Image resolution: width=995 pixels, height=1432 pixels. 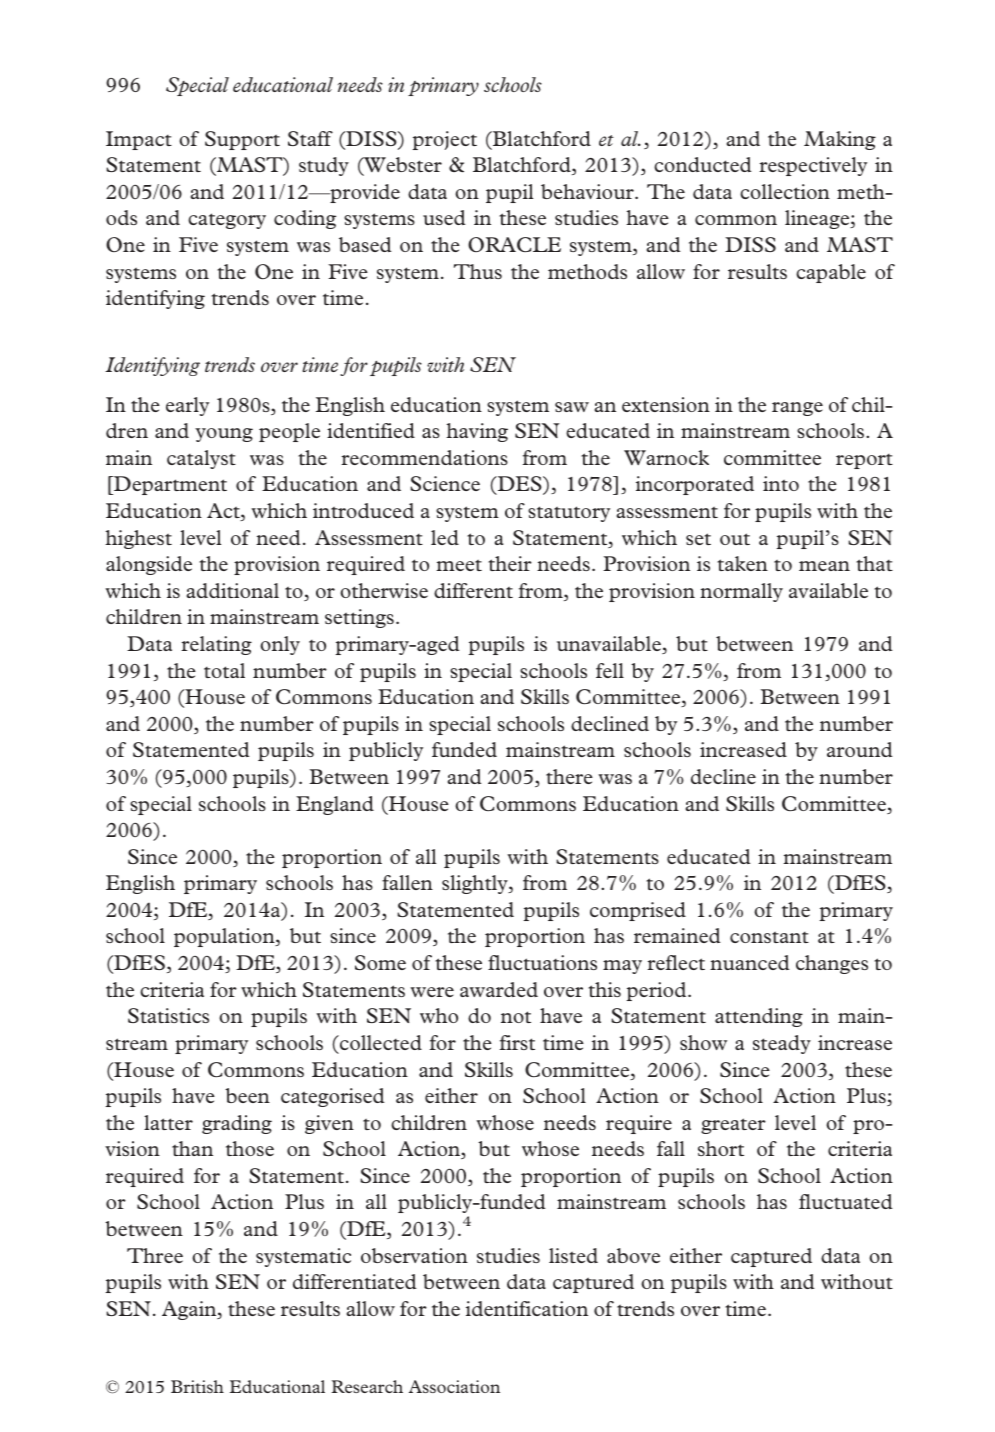 What do you see at coordinates (781, 483) in the page?
I see `into` at bounding box center [781, 483].
